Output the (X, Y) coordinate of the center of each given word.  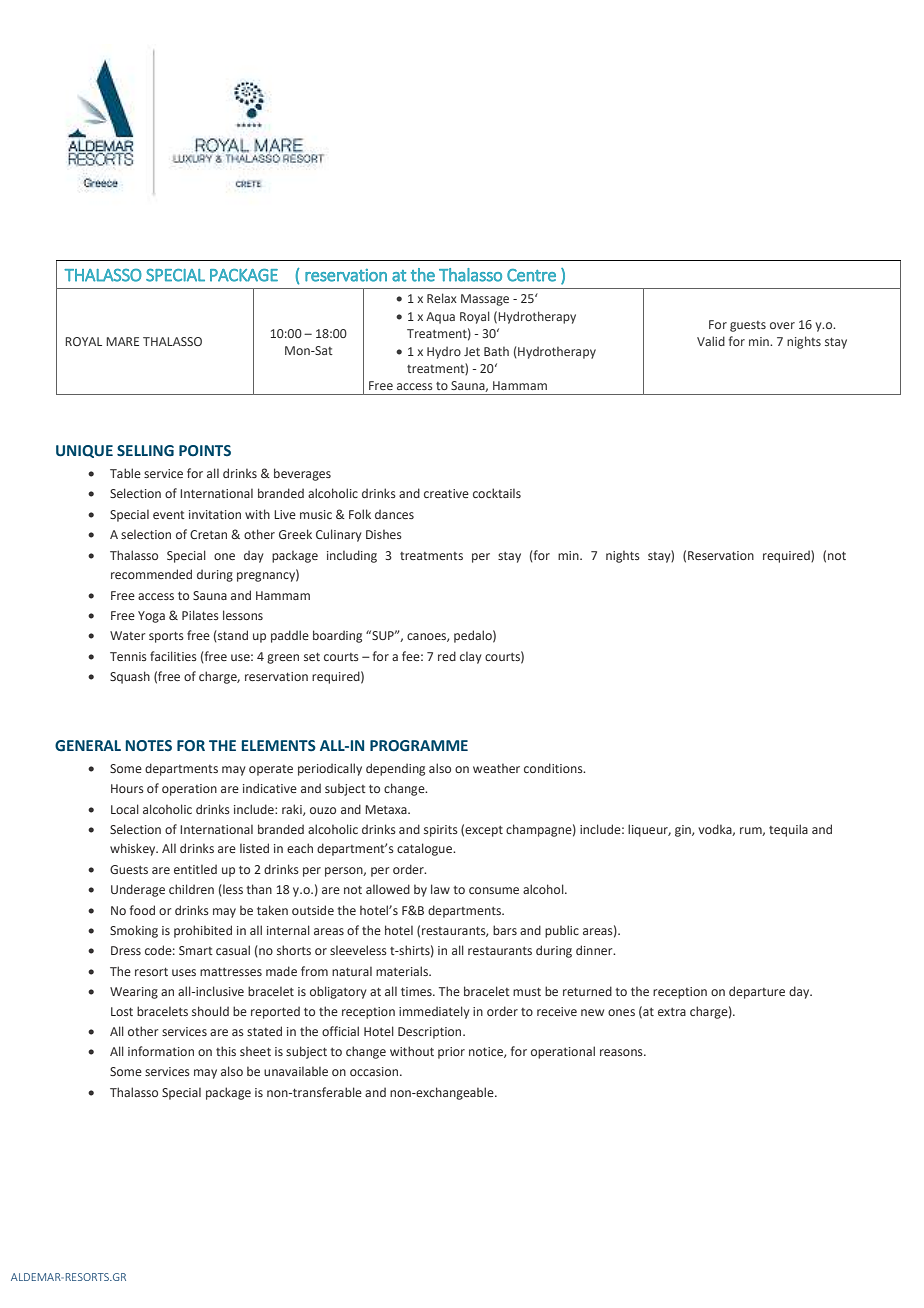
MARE (122, 341)
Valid (711, 341)
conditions (554, 768)
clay (471, 657)
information (161, 1051)
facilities (173, 656)
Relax (442, 298)
